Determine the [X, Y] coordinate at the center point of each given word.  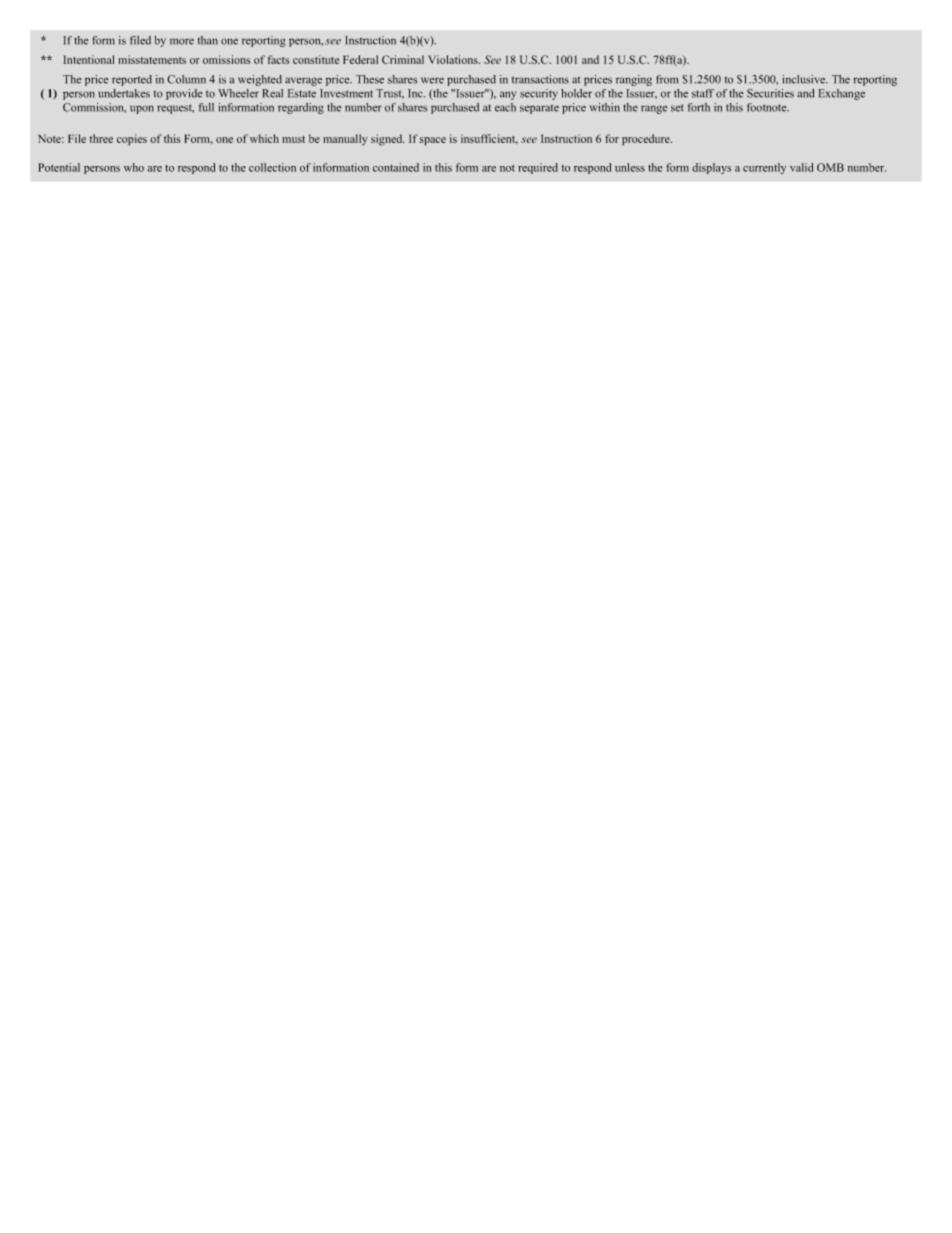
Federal [360, 59]
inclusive [804, 79]
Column [186, 79]
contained [396, 167]
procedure [647, 140]
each [505, 107]
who [134, 167]
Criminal [403, 59]
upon [142, 109]
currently [764, 168]
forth [699, 107]
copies [132, 140]
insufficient [489, 139]
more [182, 41]
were [432, 80]
